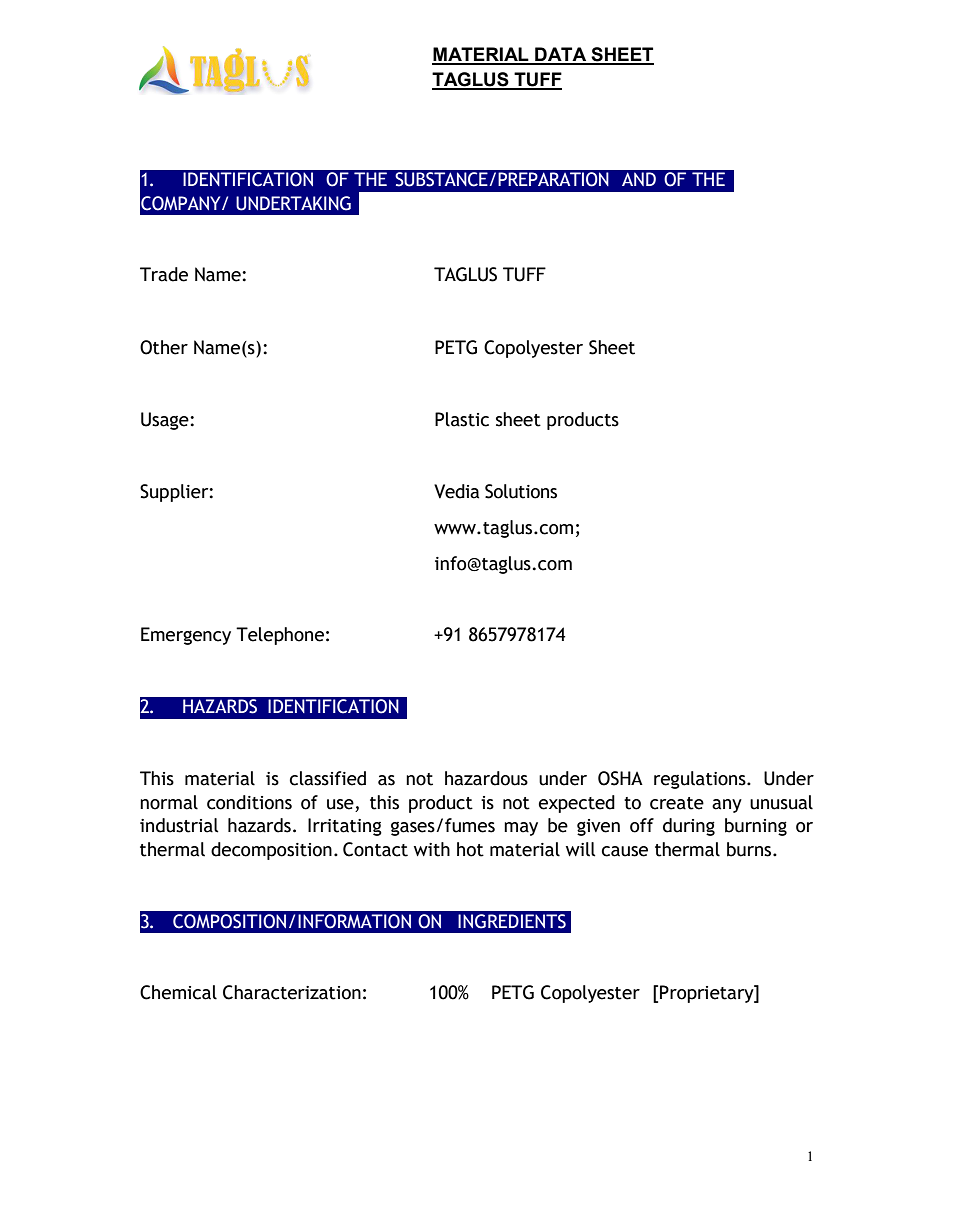  I want to click on Trade, so click(164, 274).
